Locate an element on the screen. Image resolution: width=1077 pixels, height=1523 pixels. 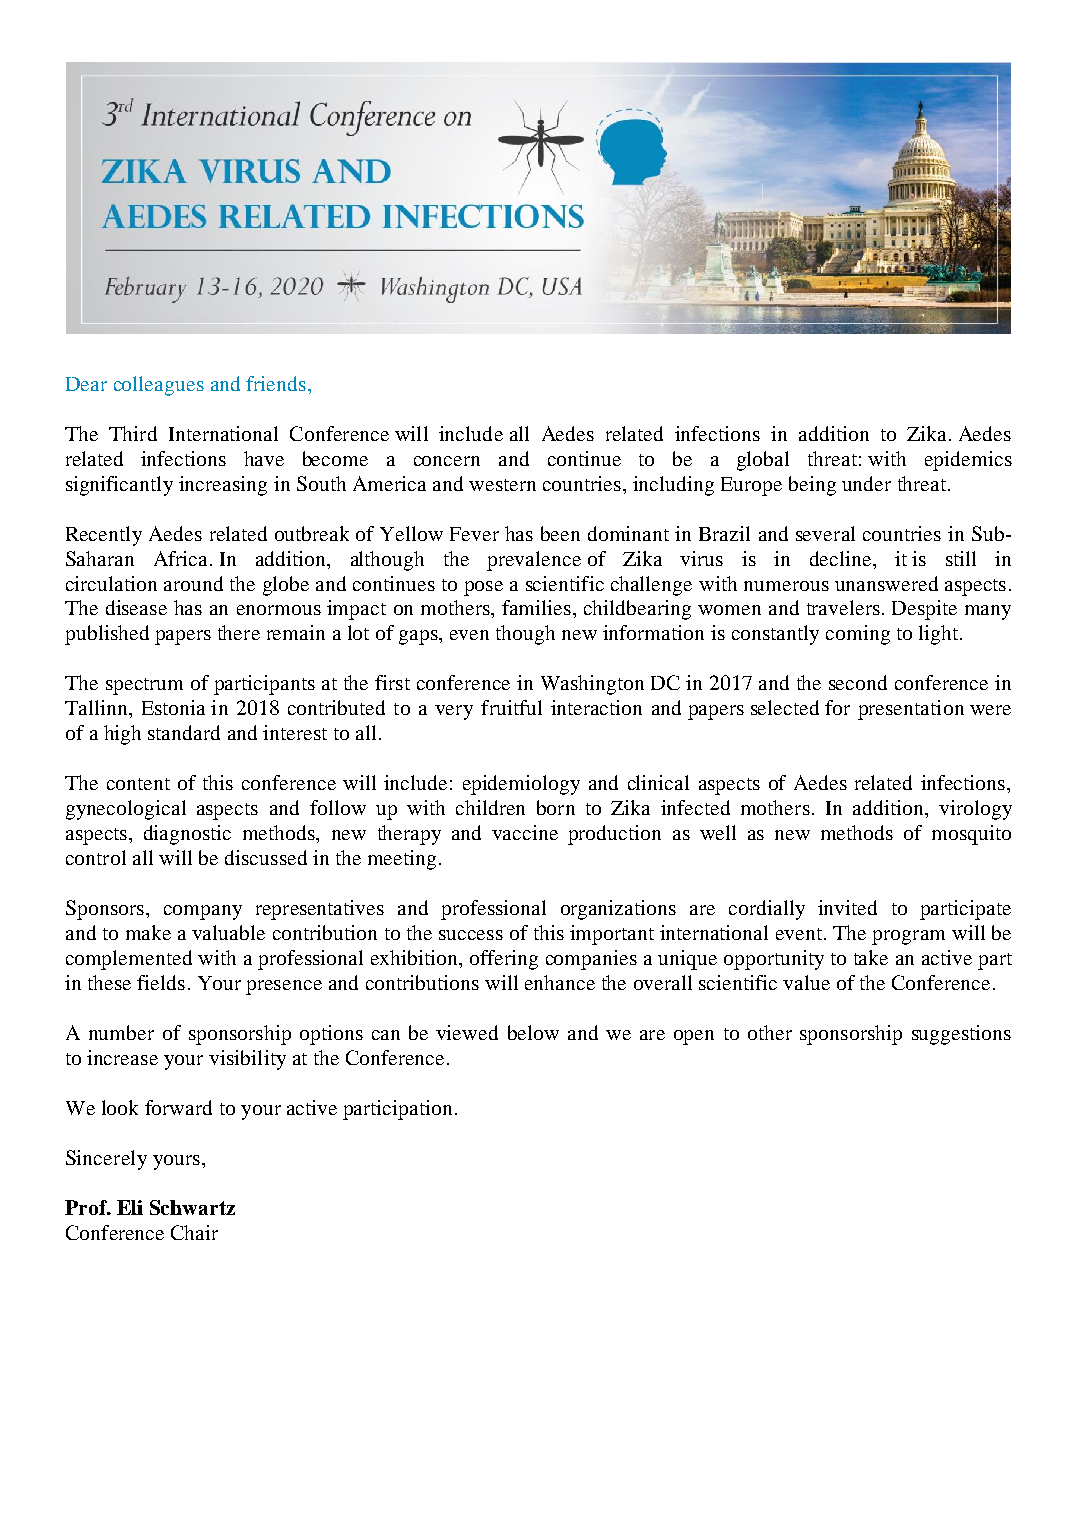
born is located at coordinates (556, 807).
